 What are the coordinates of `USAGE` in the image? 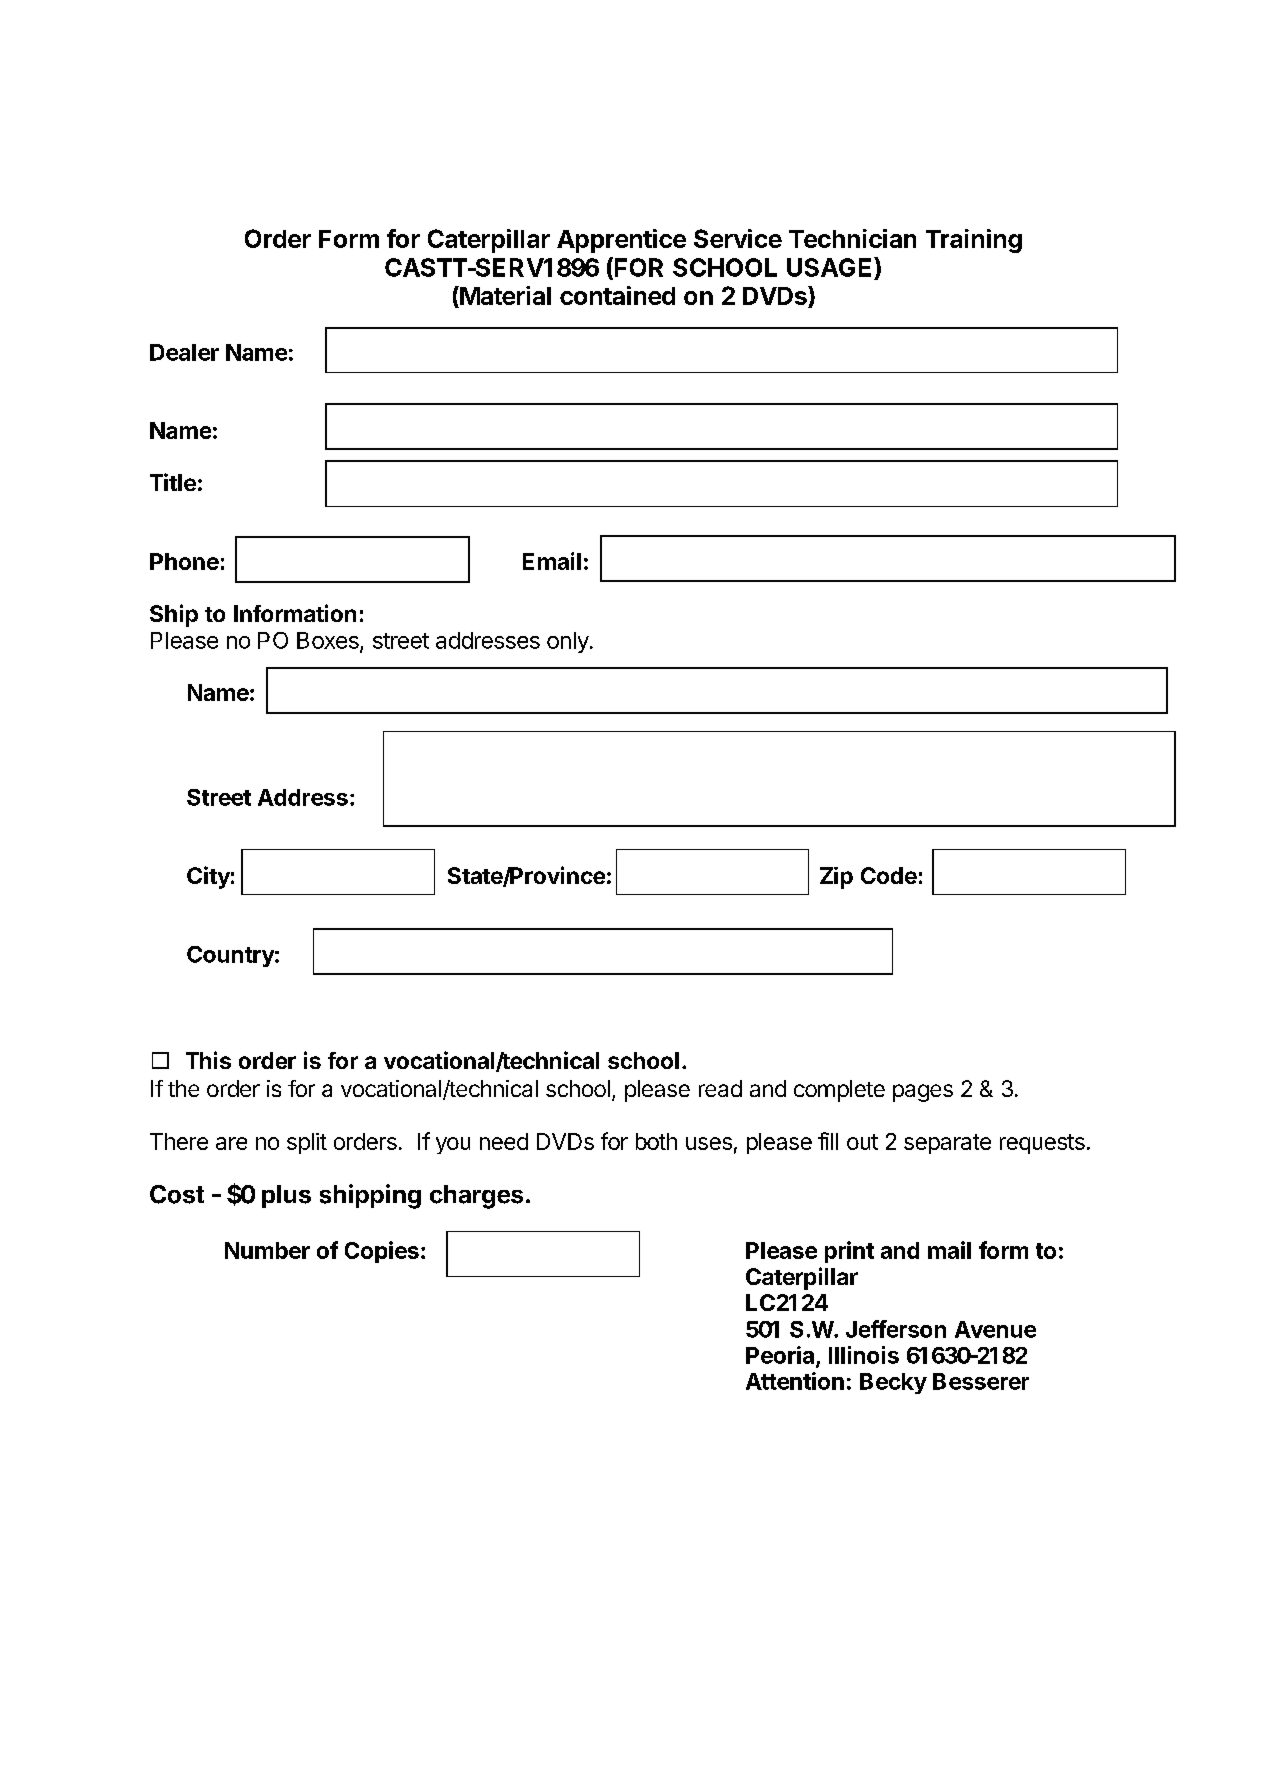 It's located at (831, 267).
